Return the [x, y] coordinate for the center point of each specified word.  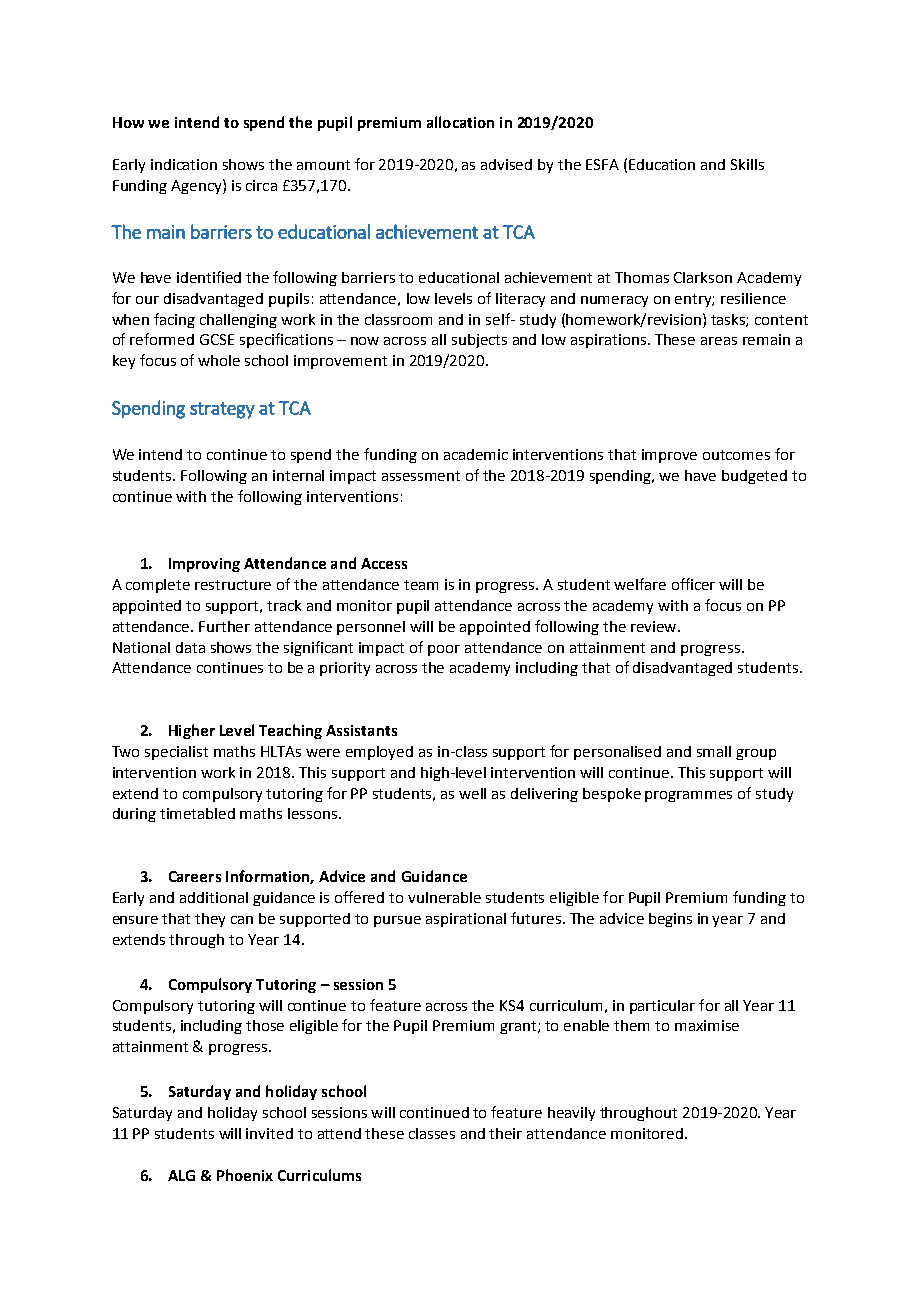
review [655, 626]
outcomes [736, 455]
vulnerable [444, 897]
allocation [460, 122]
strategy [222, 410]
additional [214, 897]
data [190, 647]
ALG [181, 1175]
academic [476, 454]
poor [444, 650]
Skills [747, 164]
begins [670, 920]
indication [184, 164]
